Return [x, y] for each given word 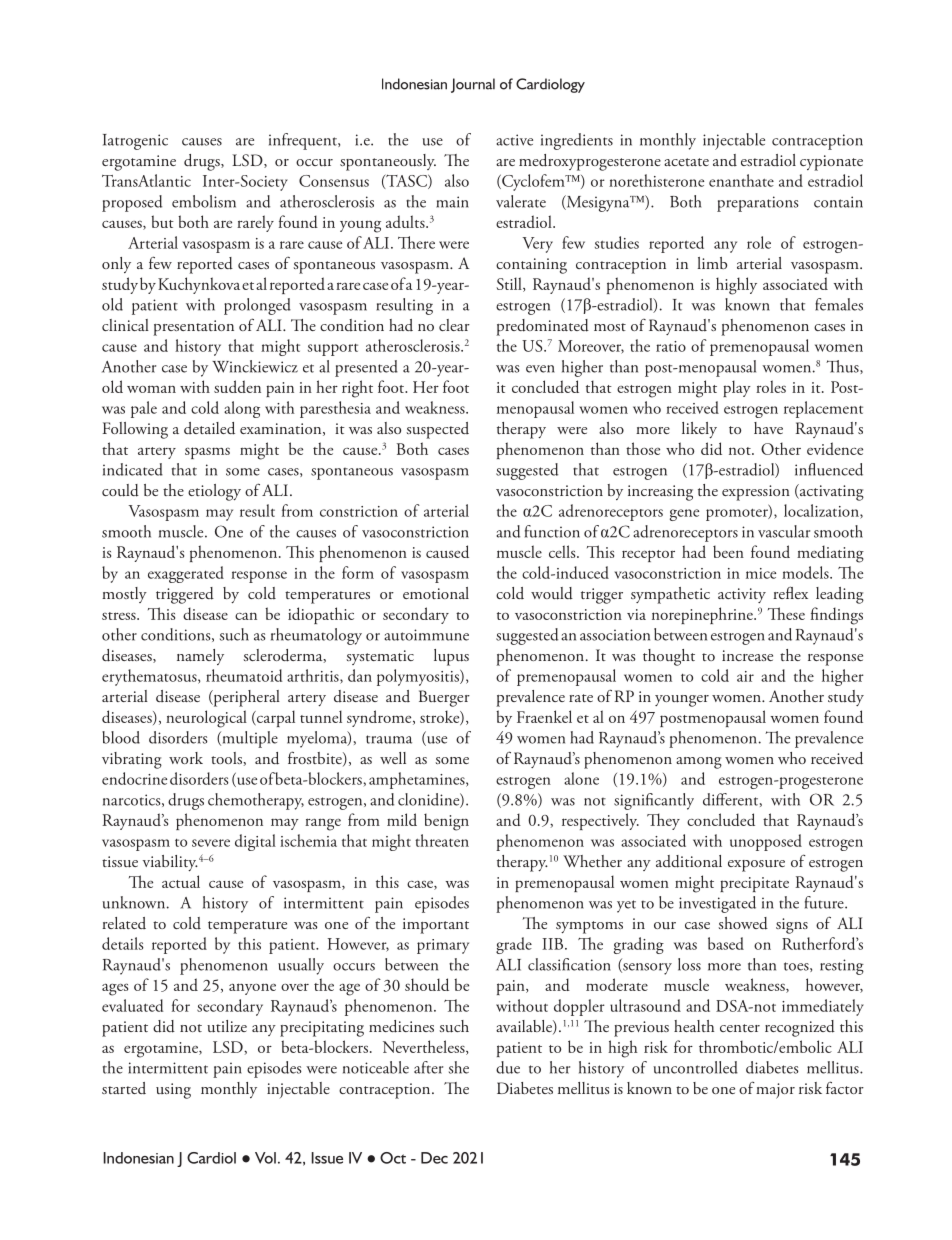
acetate [686, 162]
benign [446, 822]
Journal [473, 85]
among [699, 763]
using [173, 1091]
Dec [434, 1158]
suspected [438, 430]
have [768, 428]
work [186, 758]
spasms [207, 453]
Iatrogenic [135, 142]
